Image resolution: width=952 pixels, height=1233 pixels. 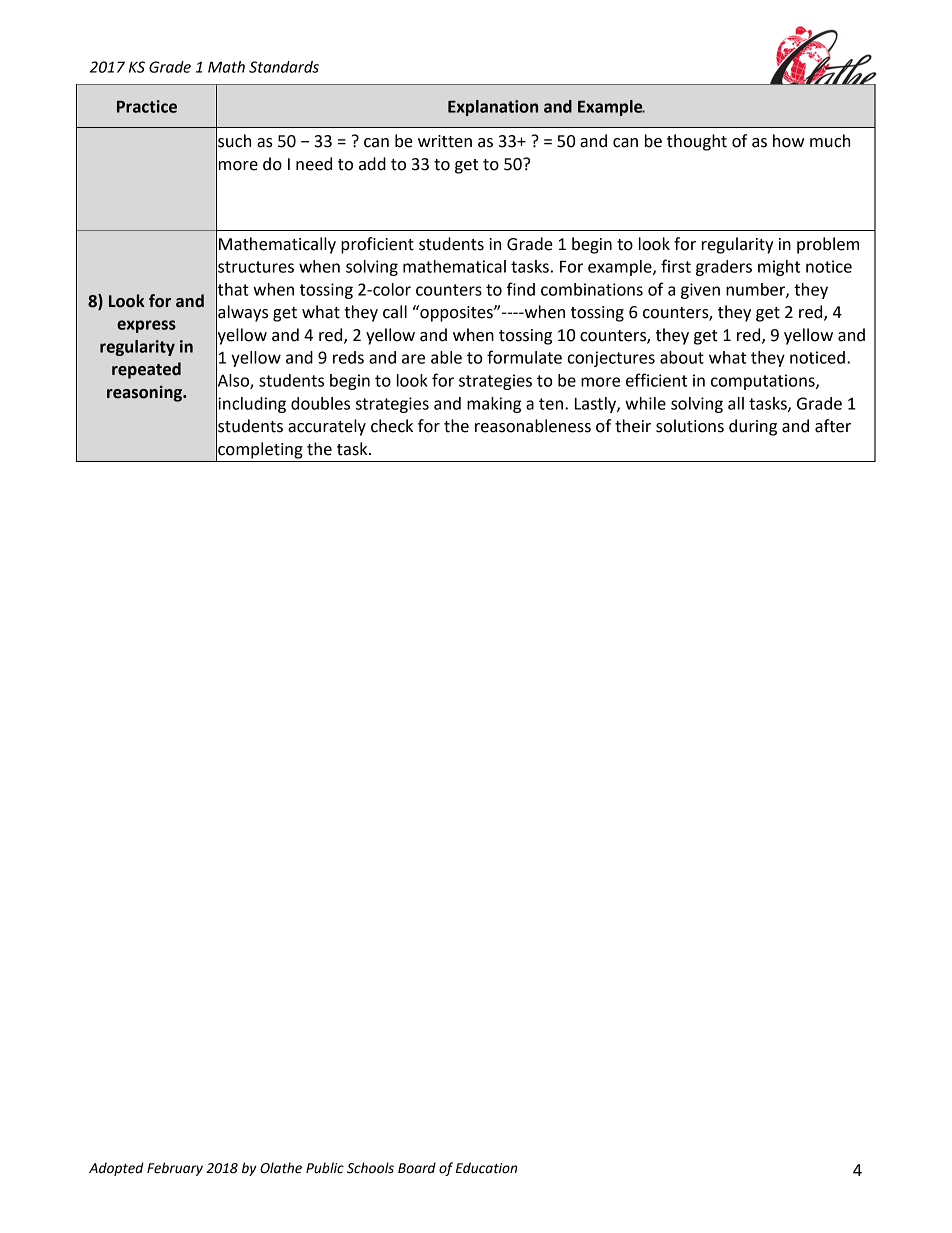 What do you see at coordinates (392, 426) in the screenshot?
I see `check` at bounding box center [392, 426].
